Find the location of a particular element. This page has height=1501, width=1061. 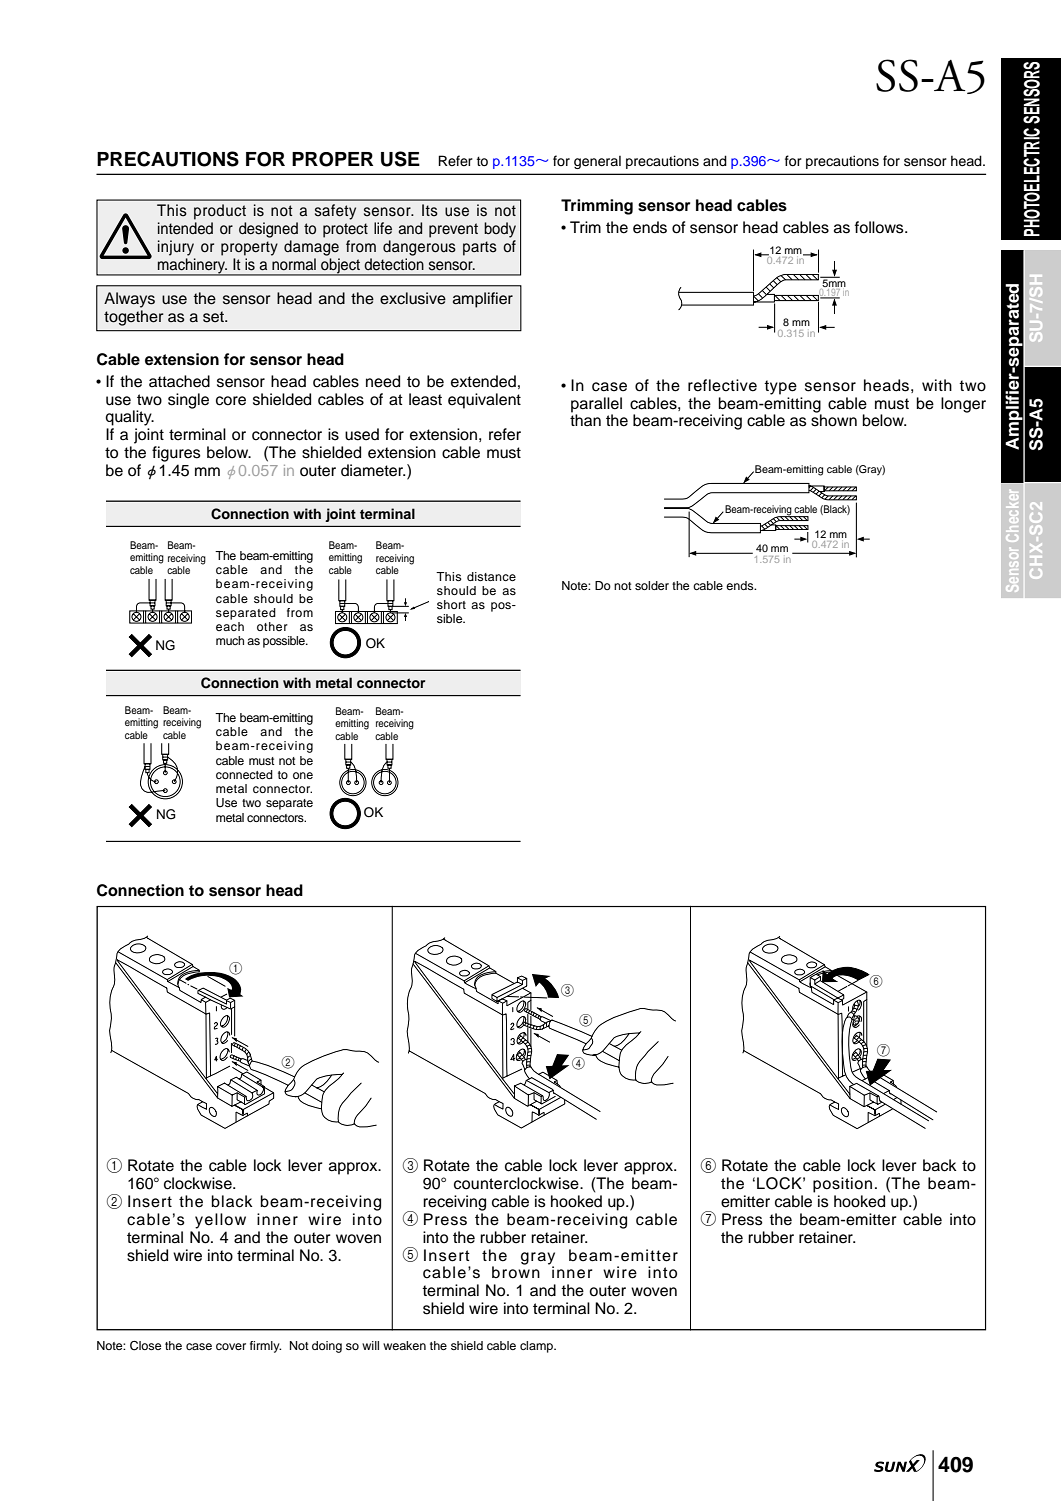

solder is located at coordinates (652, 585).
